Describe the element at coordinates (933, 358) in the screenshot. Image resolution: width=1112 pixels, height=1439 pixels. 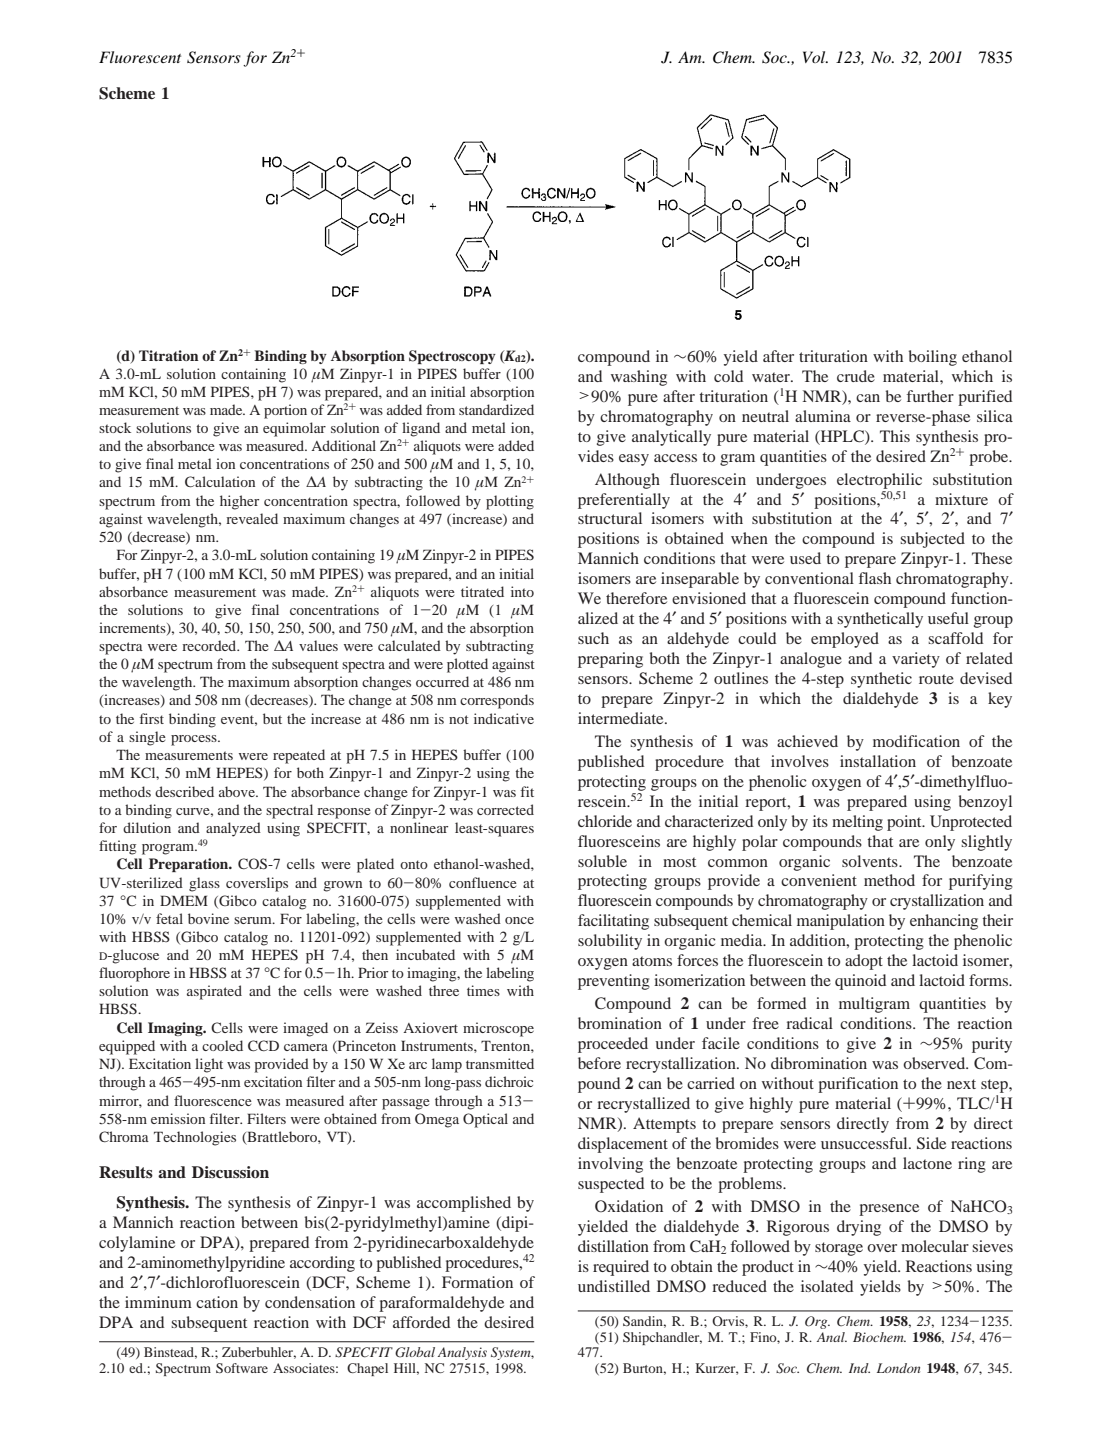
I see `boiling` at that location.
